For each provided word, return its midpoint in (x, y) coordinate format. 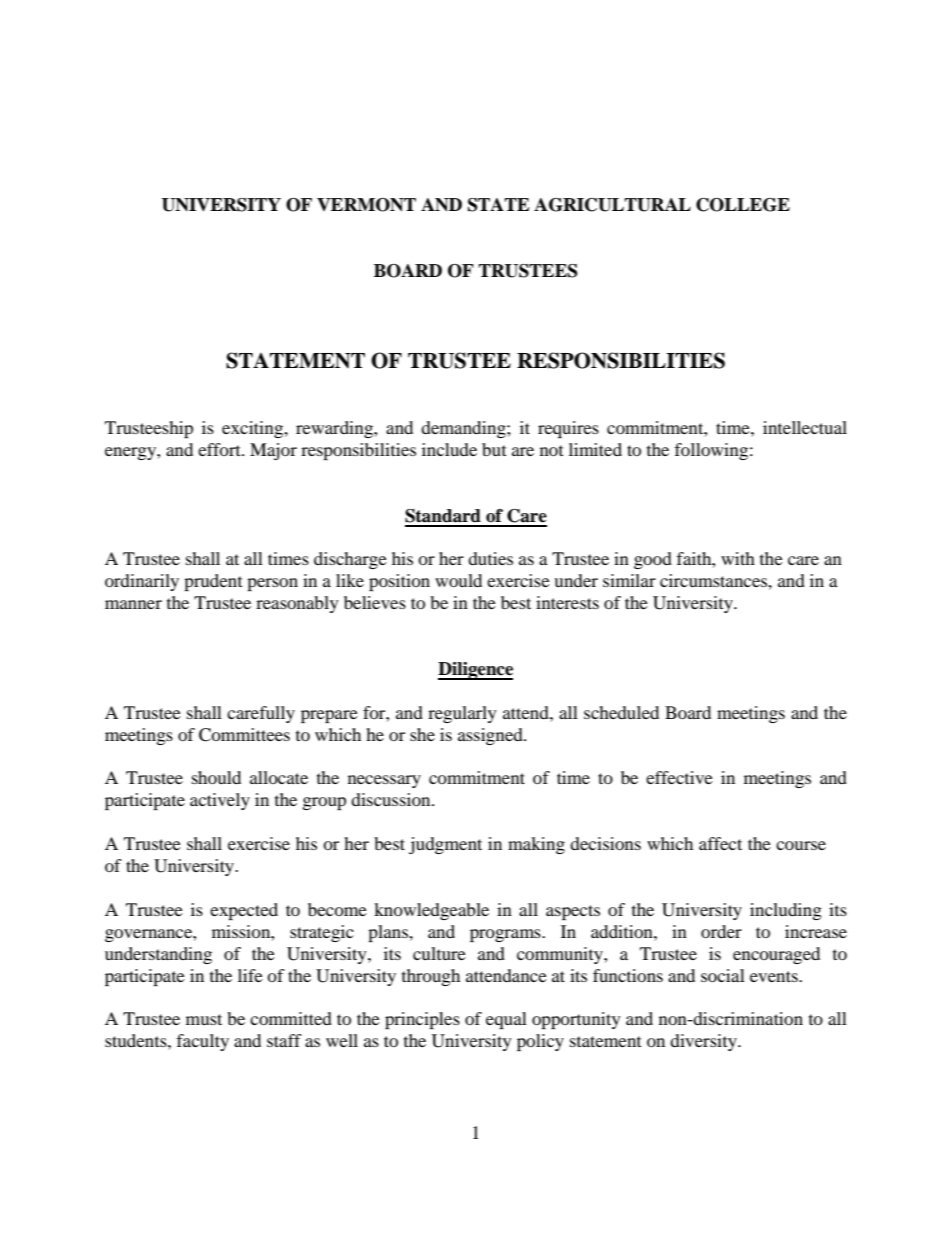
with (738, 558)
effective (679, 777)
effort (220, 449)
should (216, 777)
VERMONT (366, 205)
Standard (443, 516)
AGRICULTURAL (612, 205)
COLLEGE (743, 205)
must (204, 1019)
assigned (491, 736)
